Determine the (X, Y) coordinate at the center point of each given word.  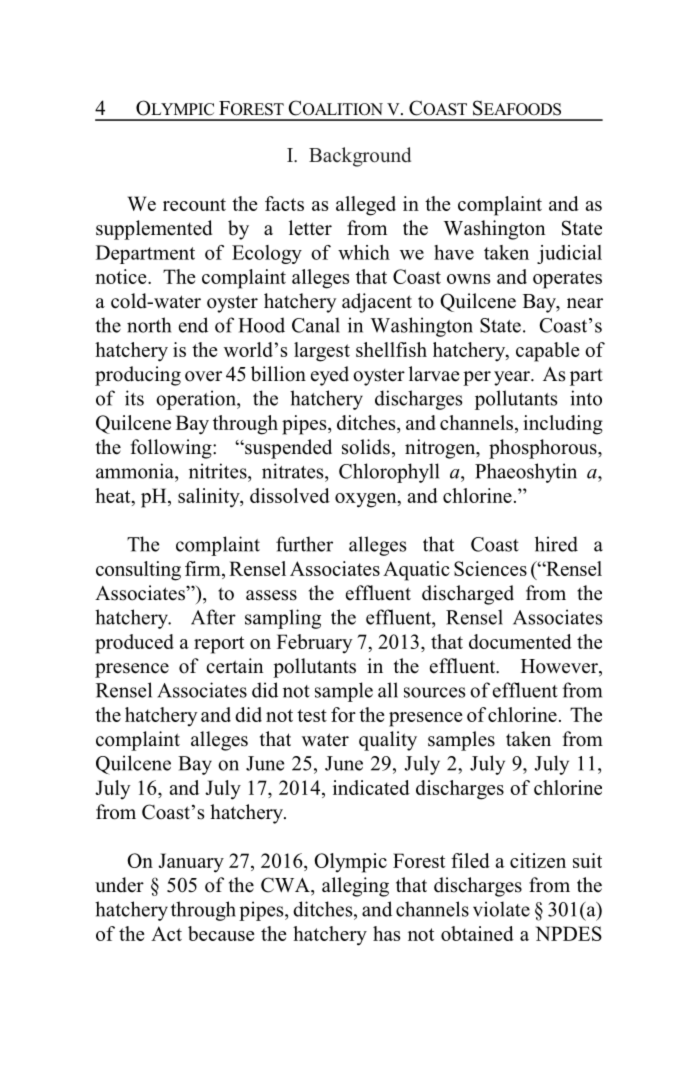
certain (235, 666)
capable (547, 352)
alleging (355, 887)
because (221, 933)
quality (388, 741)
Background (360, 157)
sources (434, 692)
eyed (330, 376)
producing (138, 376)
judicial (569, 254)
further (304, 544)
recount (194, 204)
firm (204, 568)
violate (501, 909)
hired (556, 544)
